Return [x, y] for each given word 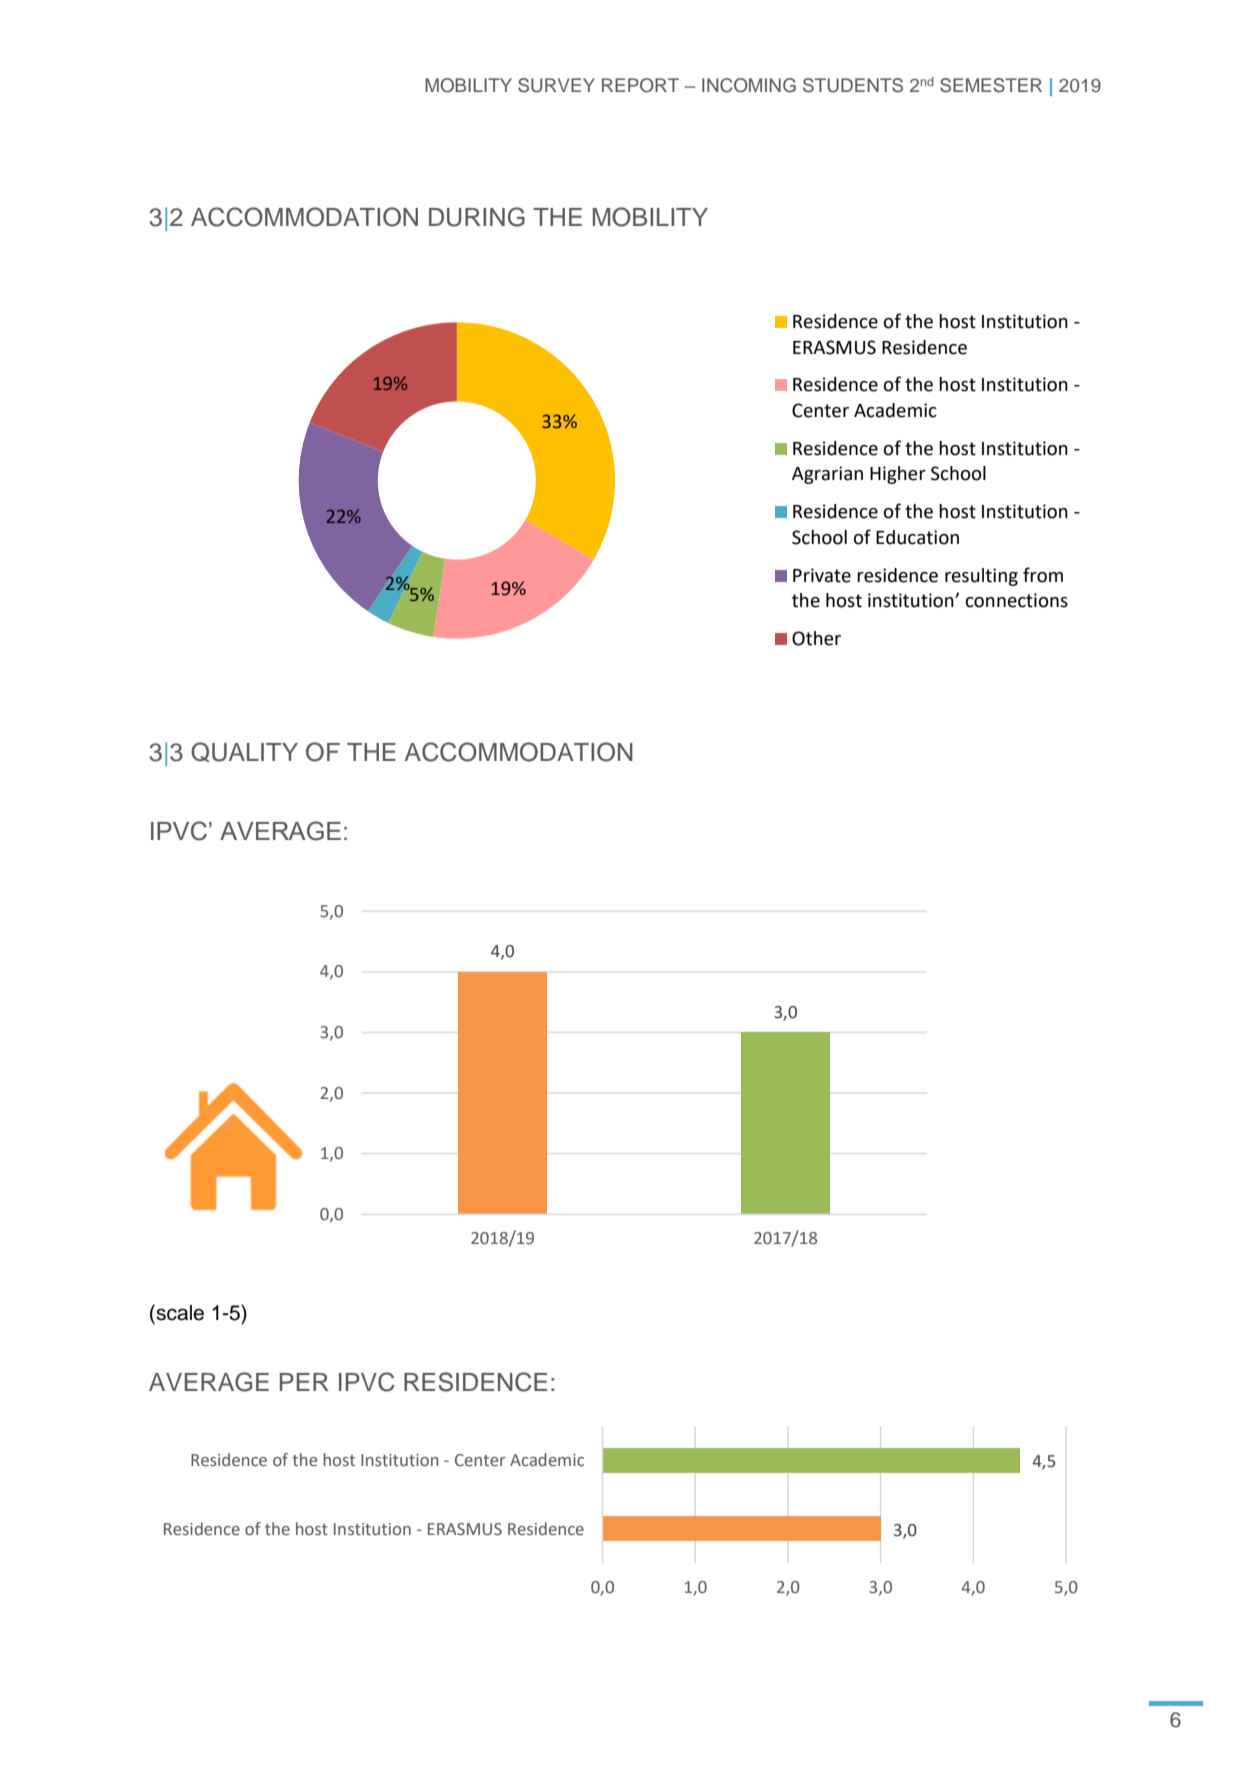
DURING [477, 217]
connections [1017, 600]
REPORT [640, 85]
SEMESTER [991, 85]
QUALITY [244, 752]
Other [816, 638]
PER [304, 1382]
